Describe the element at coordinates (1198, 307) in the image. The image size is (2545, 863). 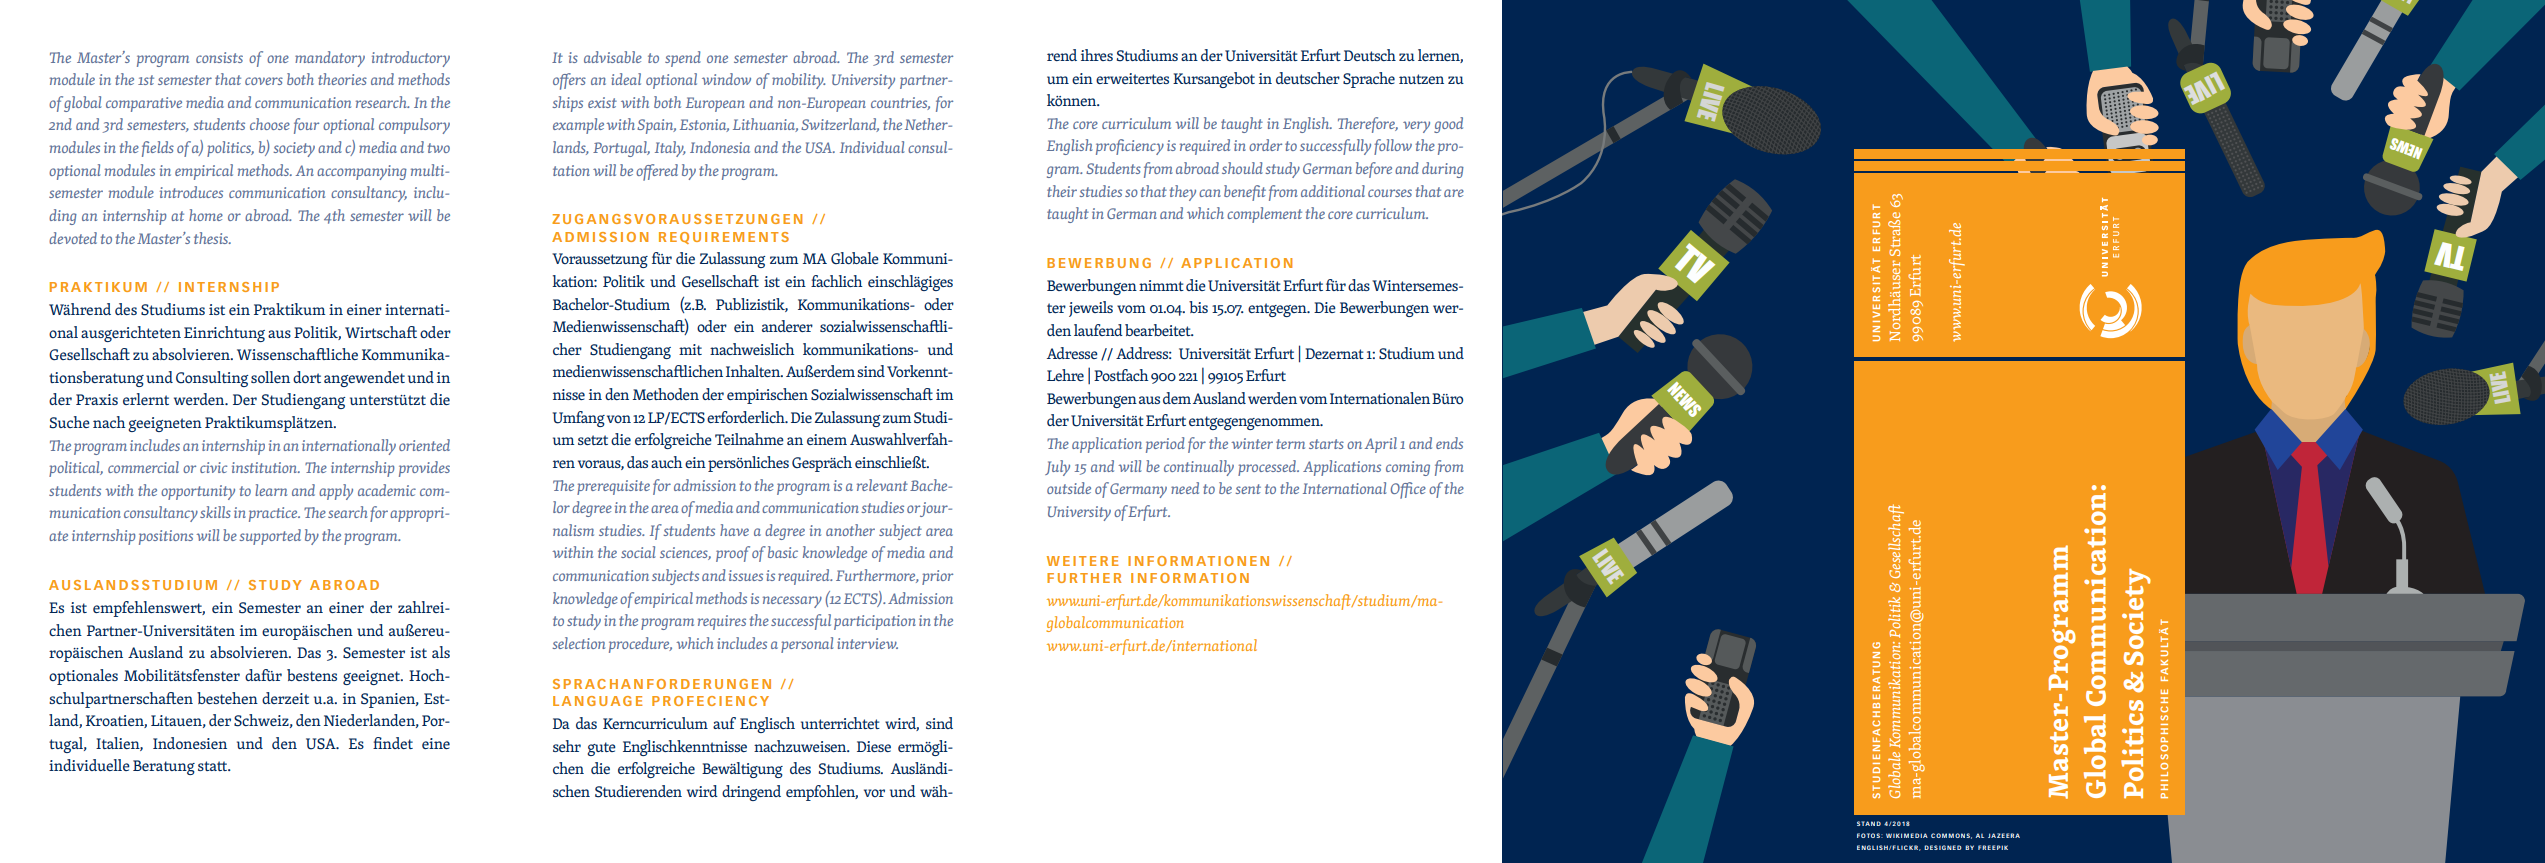
I see `bis` at that location.
